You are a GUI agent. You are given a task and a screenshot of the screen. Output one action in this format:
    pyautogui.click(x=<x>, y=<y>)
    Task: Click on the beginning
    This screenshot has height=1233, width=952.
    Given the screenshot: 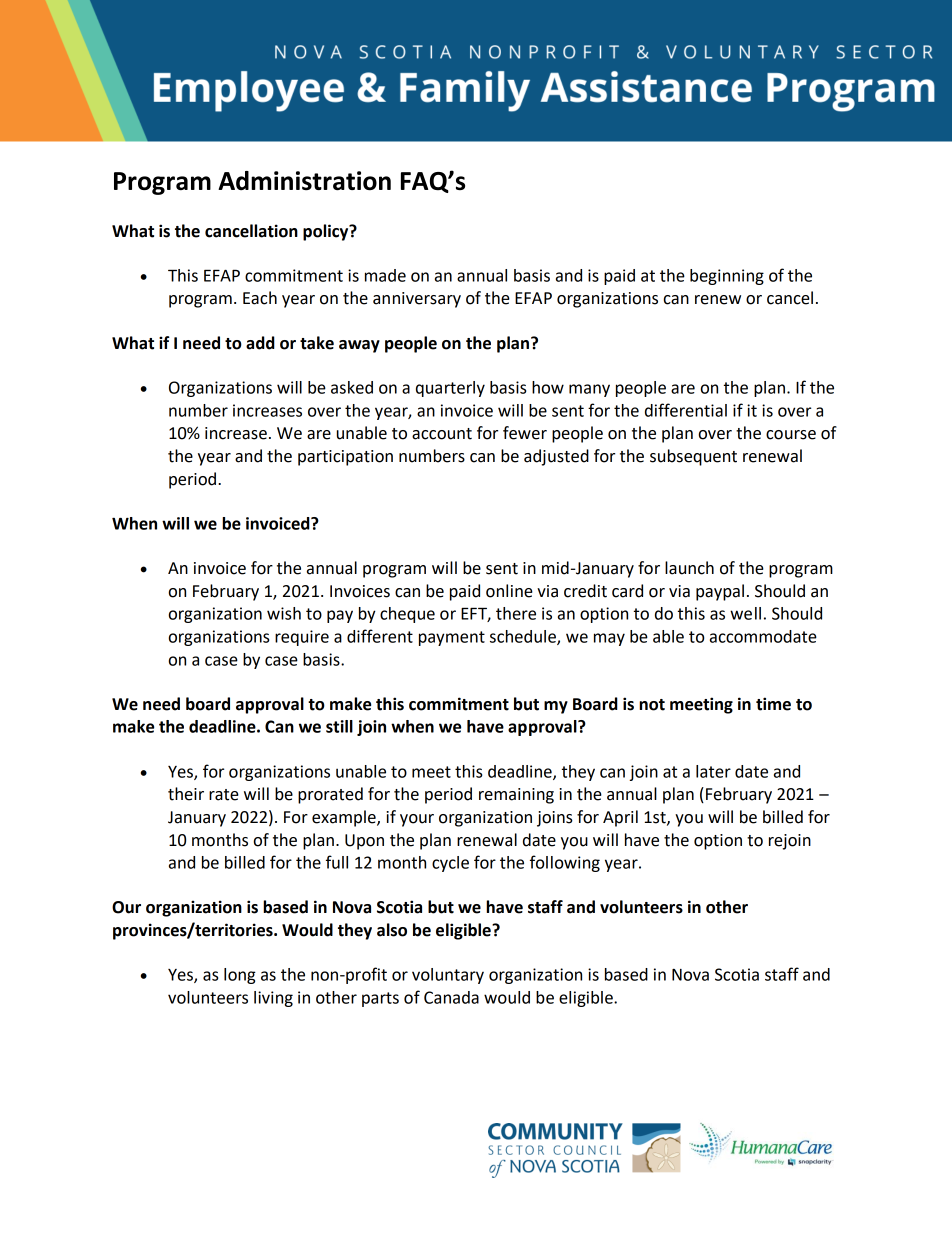 What is the action you would take?
    pyautogui.click(x=727, y=277)
